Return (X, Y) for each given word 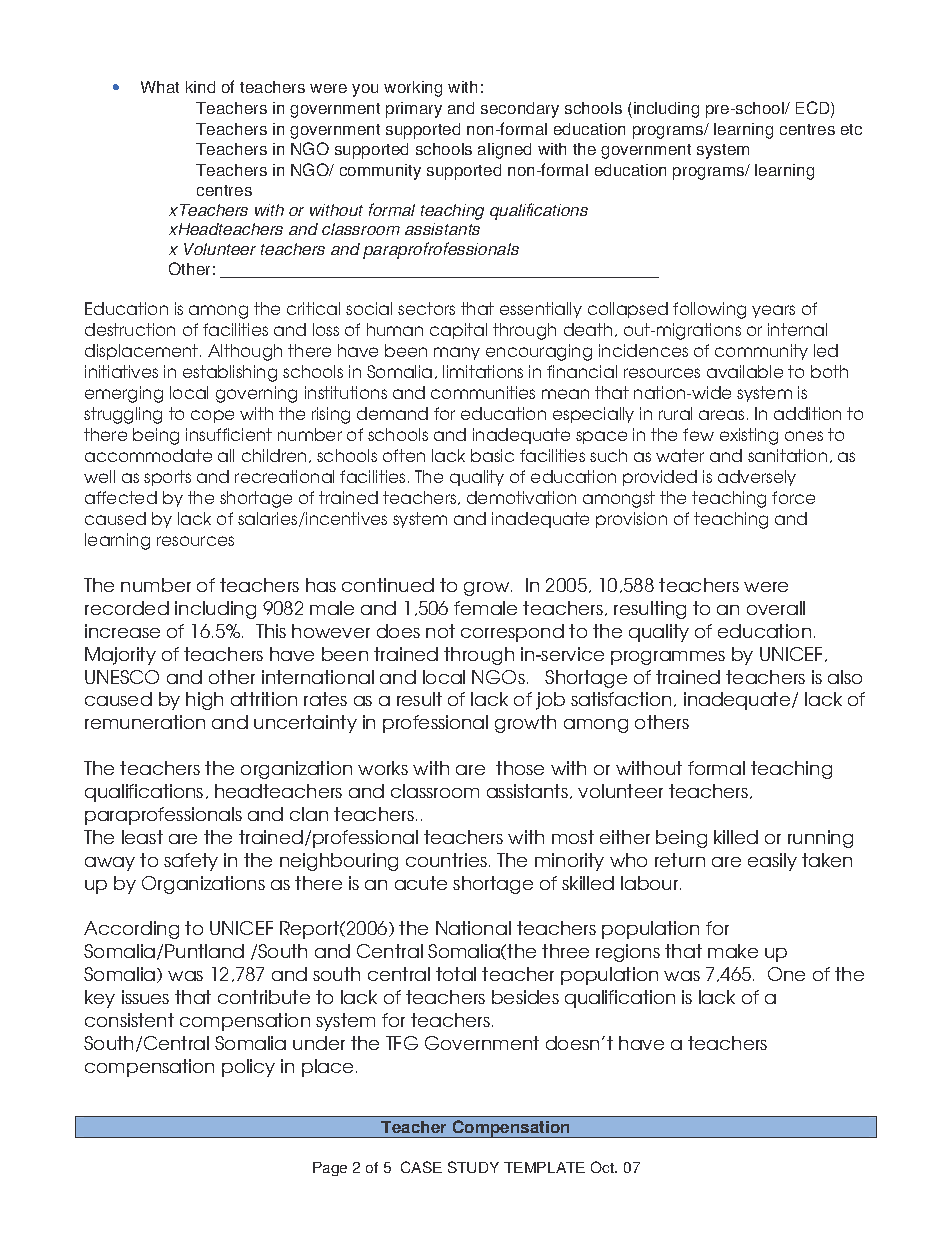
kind (200, 87)
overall (776, 608)
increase (122, 631)
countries (446, 860)
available (745, 371)
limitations (483, 371)
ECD (814, 109)
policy (248, 1068)
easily (772, 862)
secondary (520, 110)
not (440, 631)
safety (191, 862)
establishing (230, 373)
